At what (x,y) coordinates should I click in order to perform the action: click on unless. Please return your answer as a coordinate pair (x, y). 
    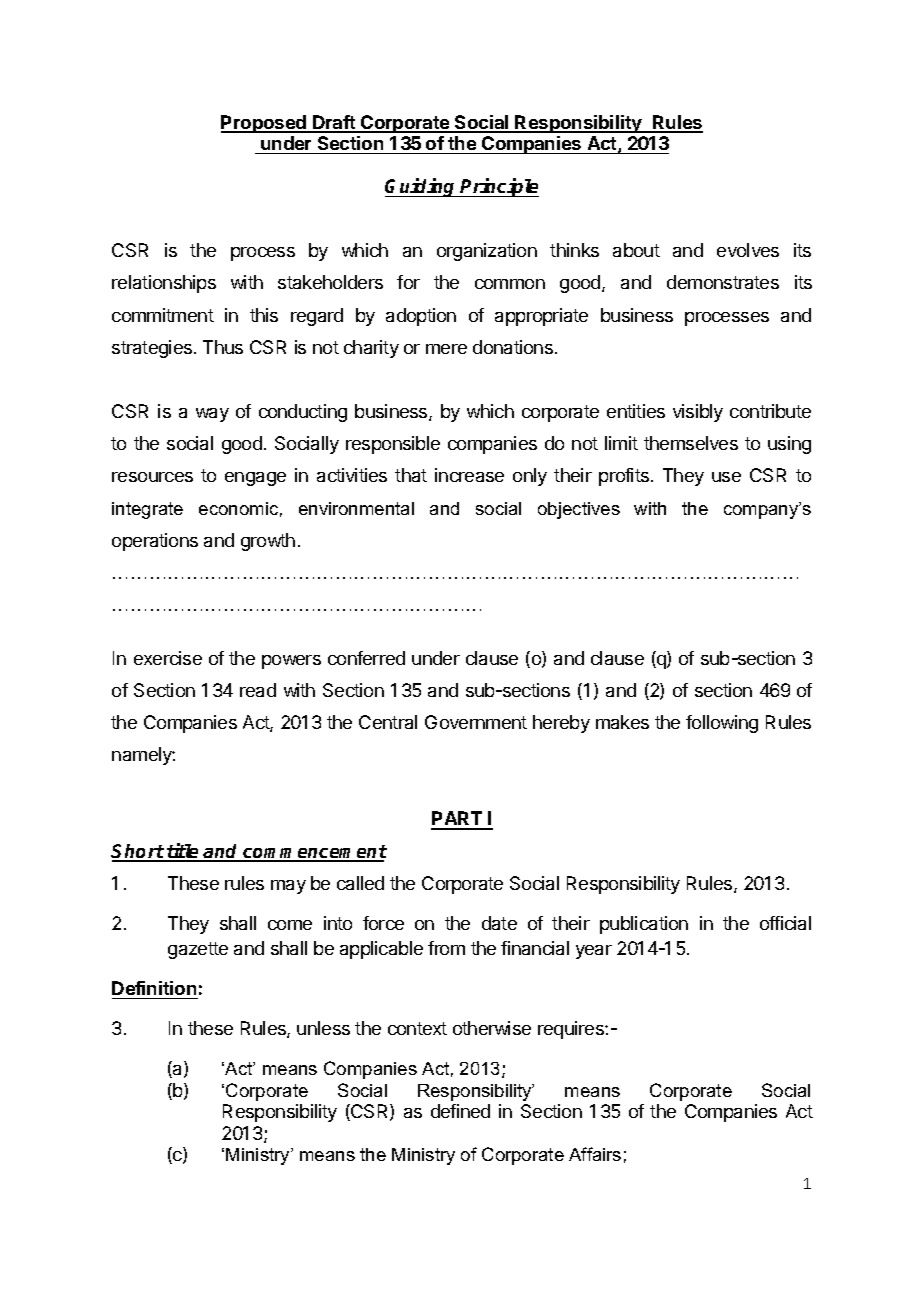
    Looking at the image, I should click on (323, 1028).
